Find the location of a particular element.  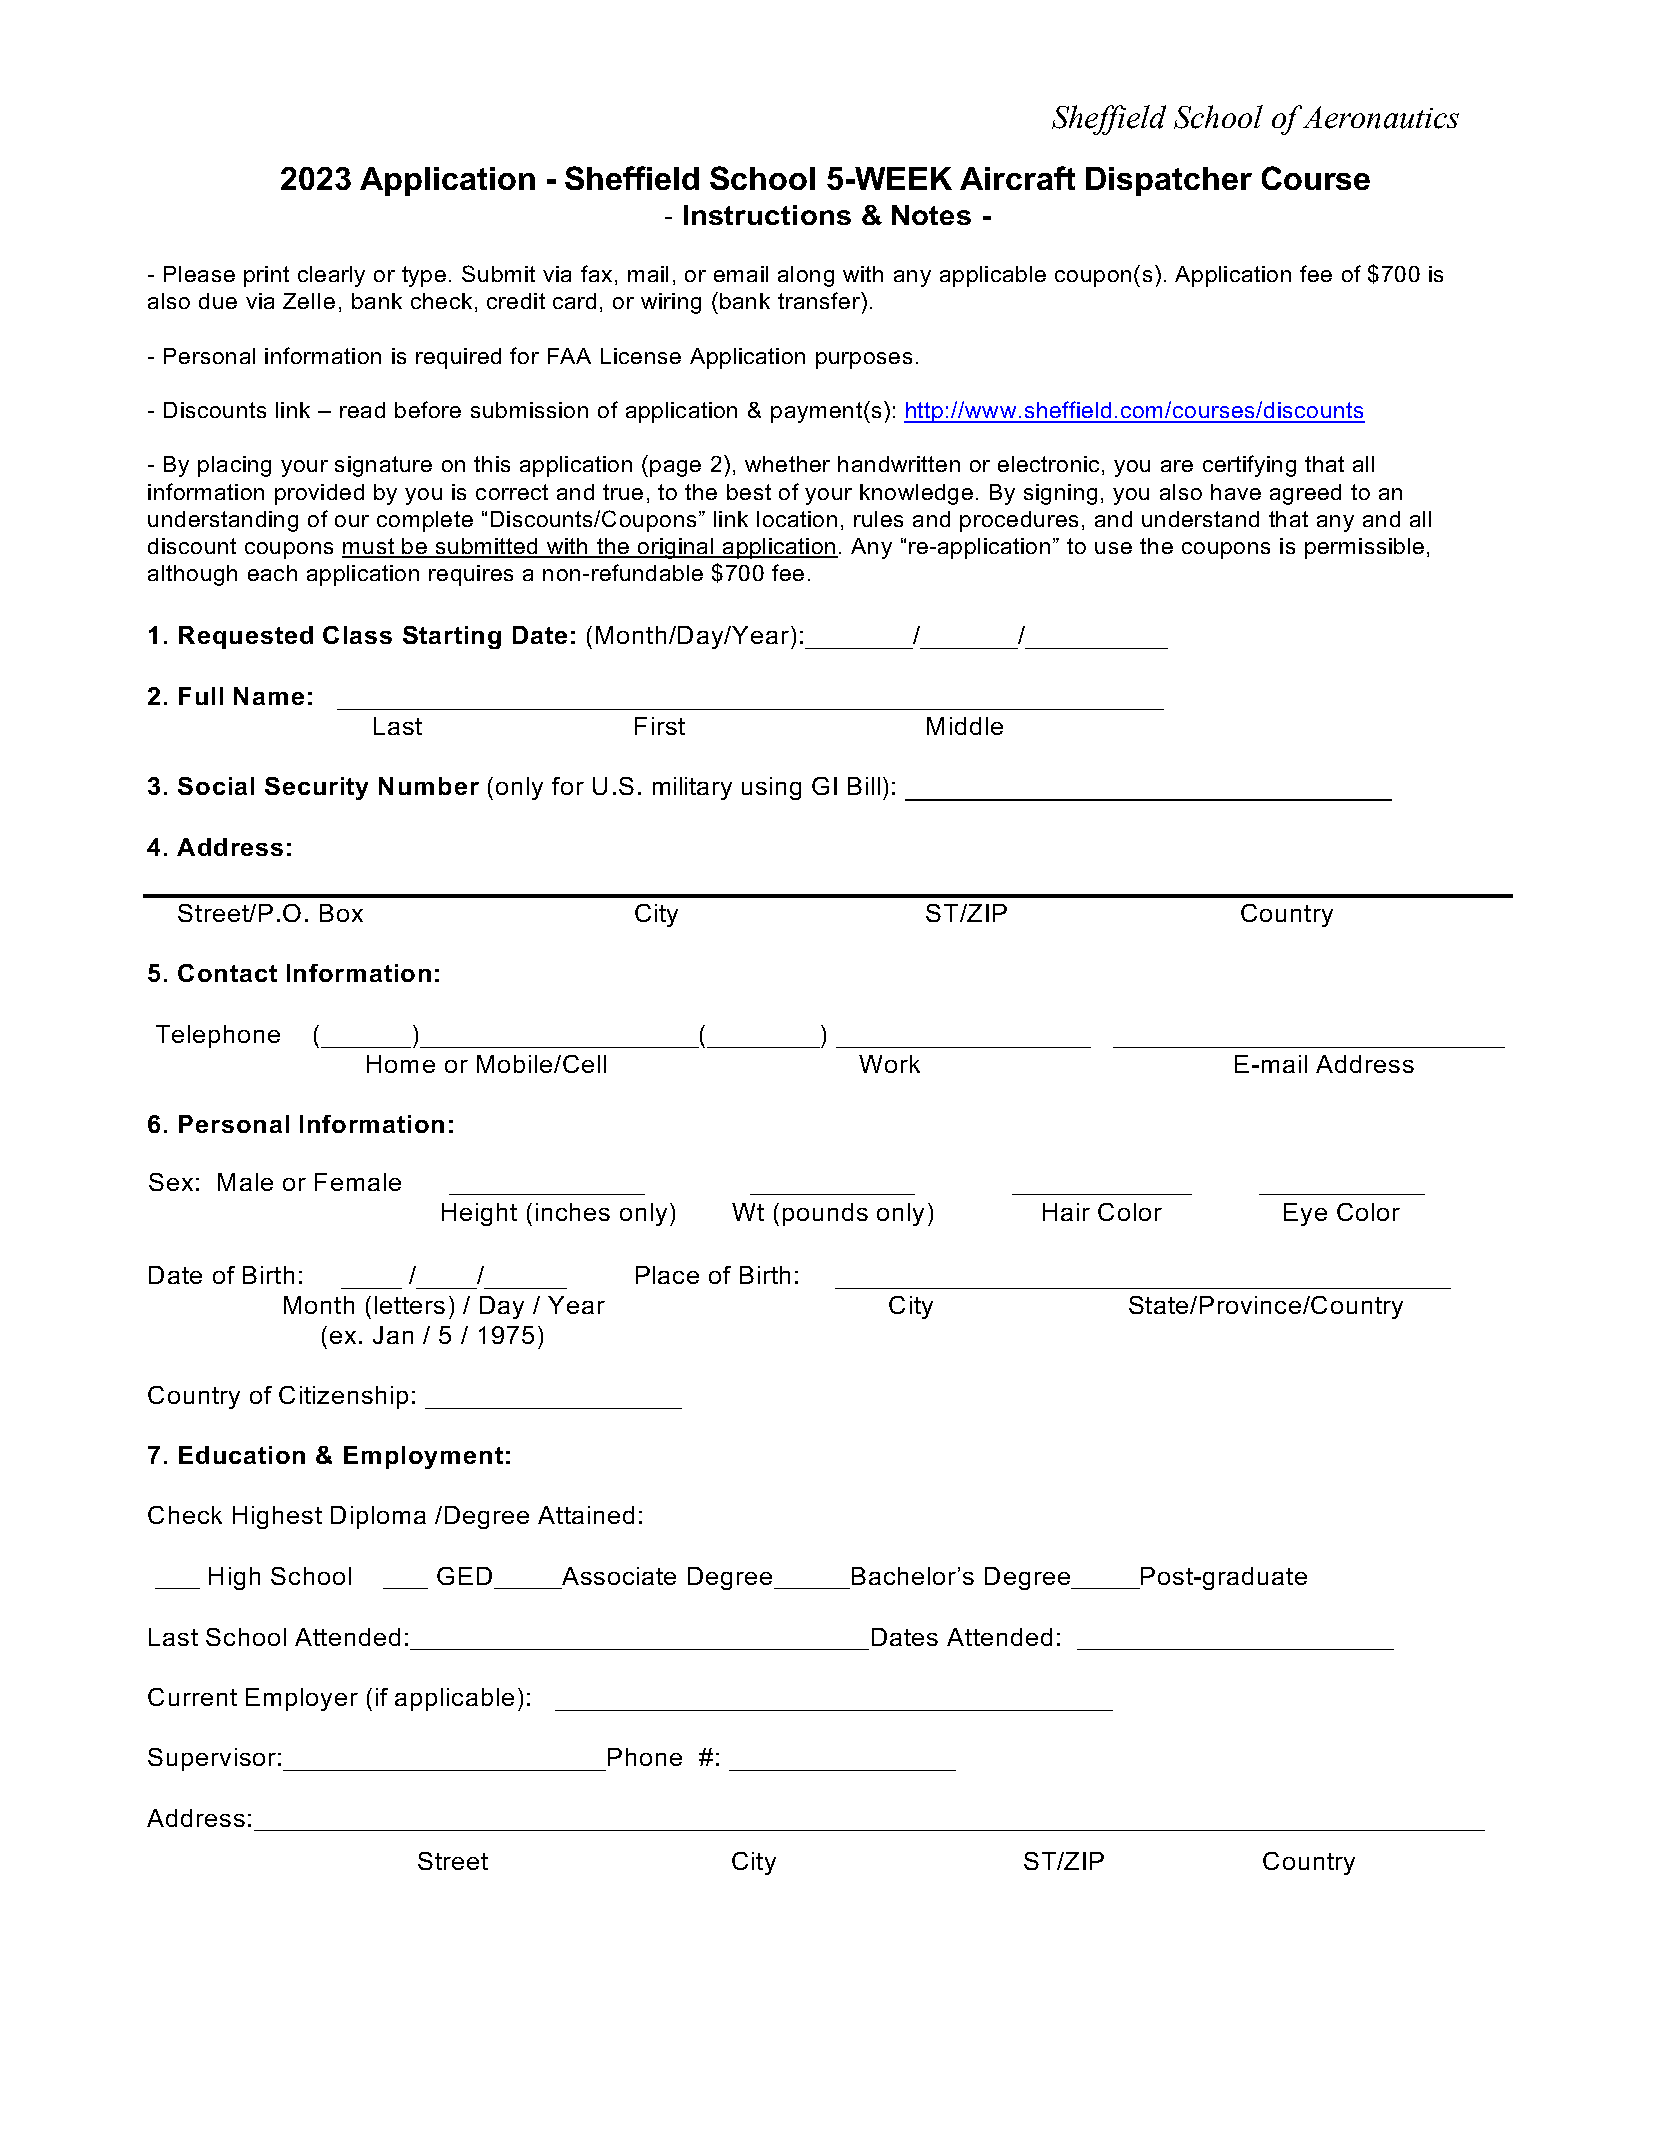

whether is located at coordinates (787, 464).
